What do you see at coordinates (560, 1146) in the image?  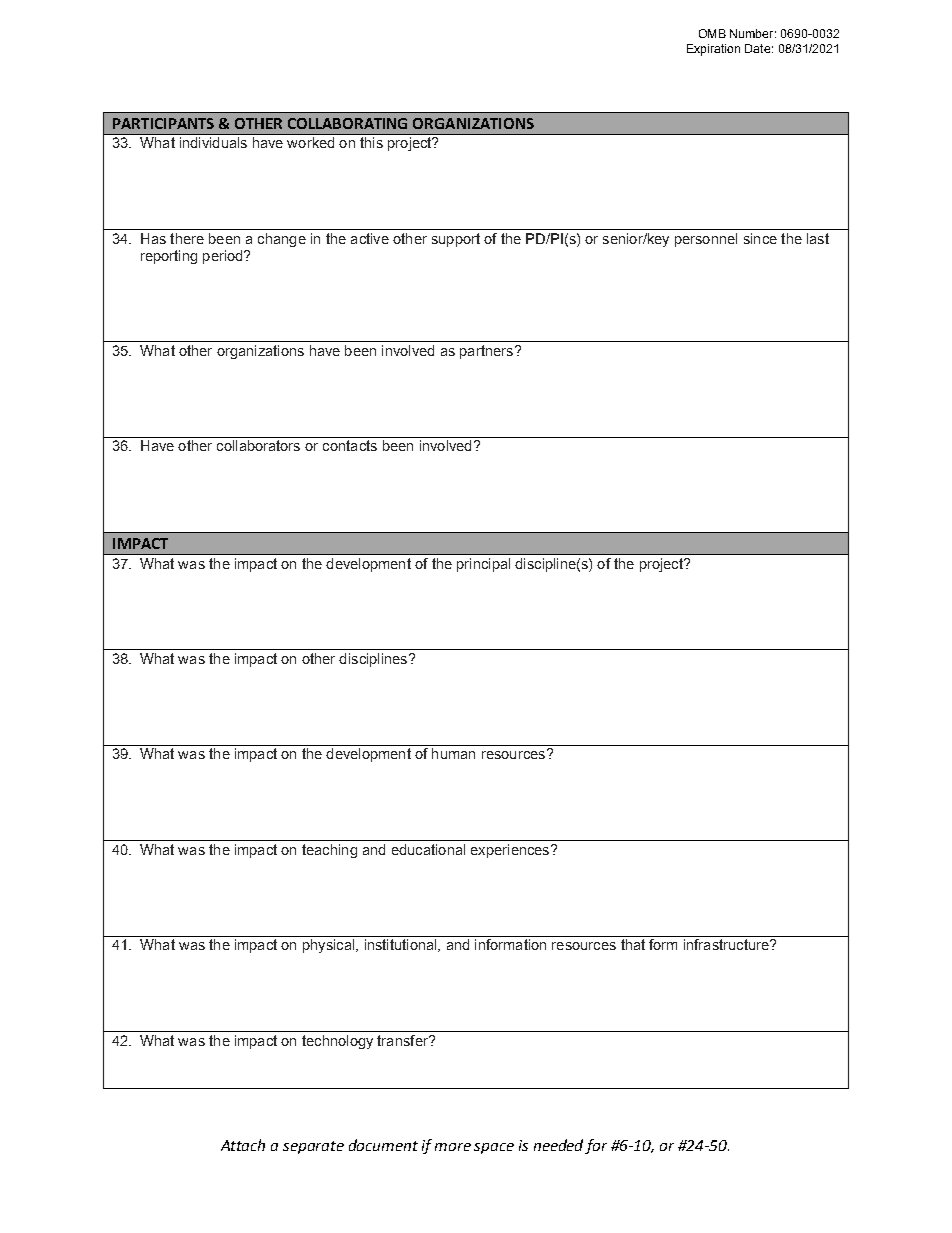 I see `needed` at bounding box center [560, 1146].
